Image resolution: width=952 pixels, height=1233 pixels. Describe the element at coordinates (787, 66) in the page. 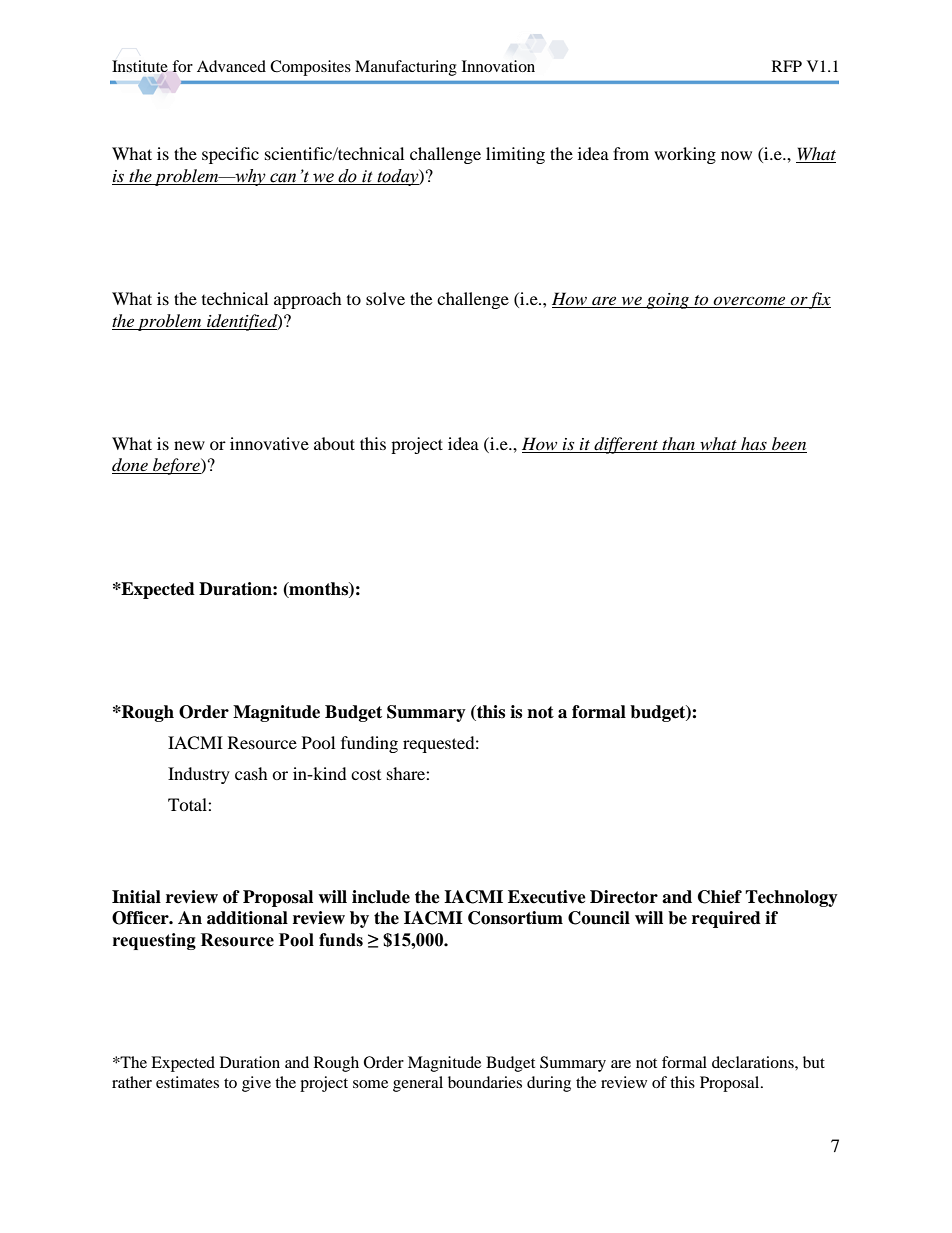

I see `RFP` at that location.
